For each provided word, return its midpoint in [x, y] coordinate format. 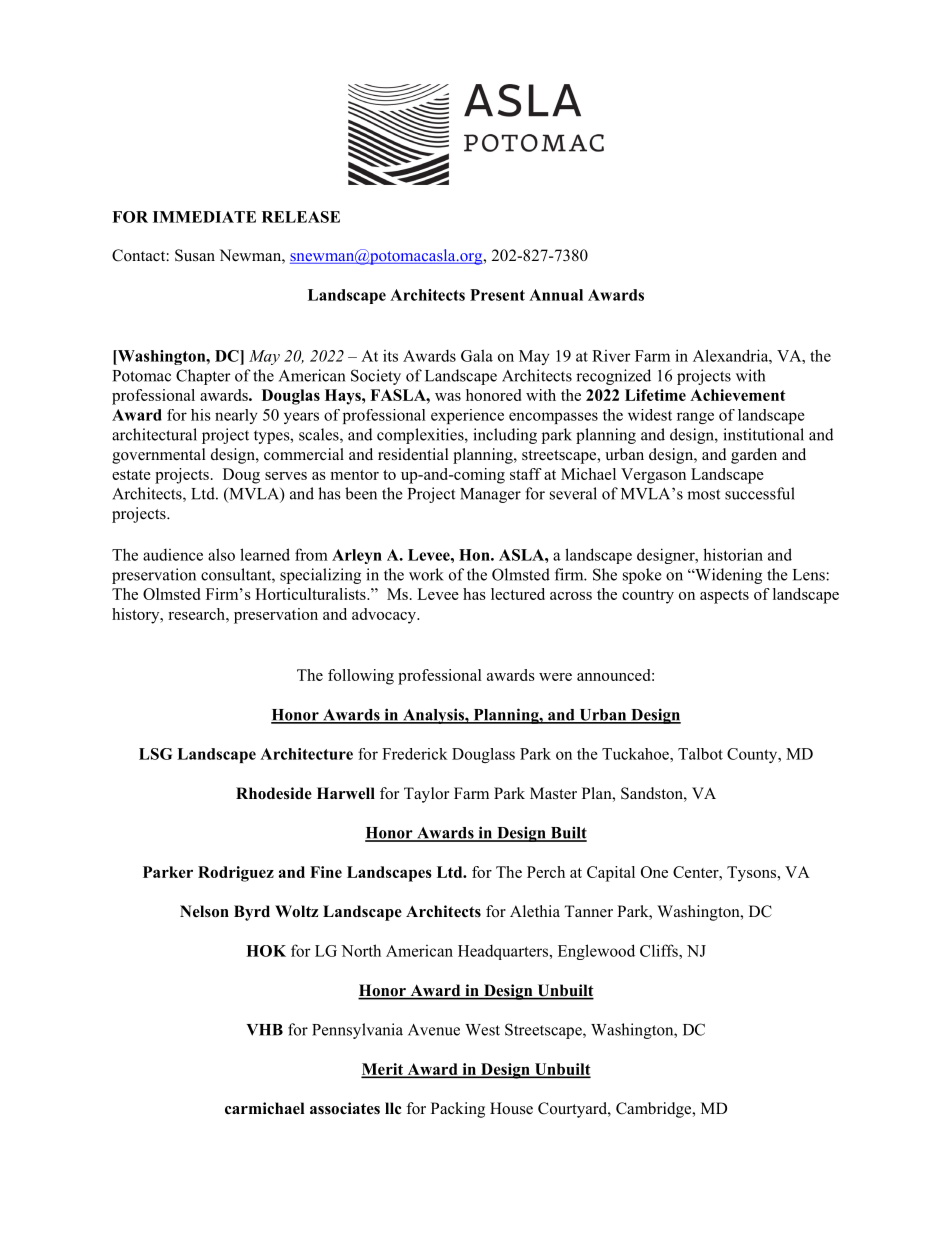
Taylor [426, 795]
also [221, 554]
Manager [490, 495]
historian [733, 554]
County [753, 755]
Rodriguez [236, 874]
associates [345, 1108]
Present [497, 295]
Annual [556, 295]
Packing [458, 1110]
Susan [195, 255]
